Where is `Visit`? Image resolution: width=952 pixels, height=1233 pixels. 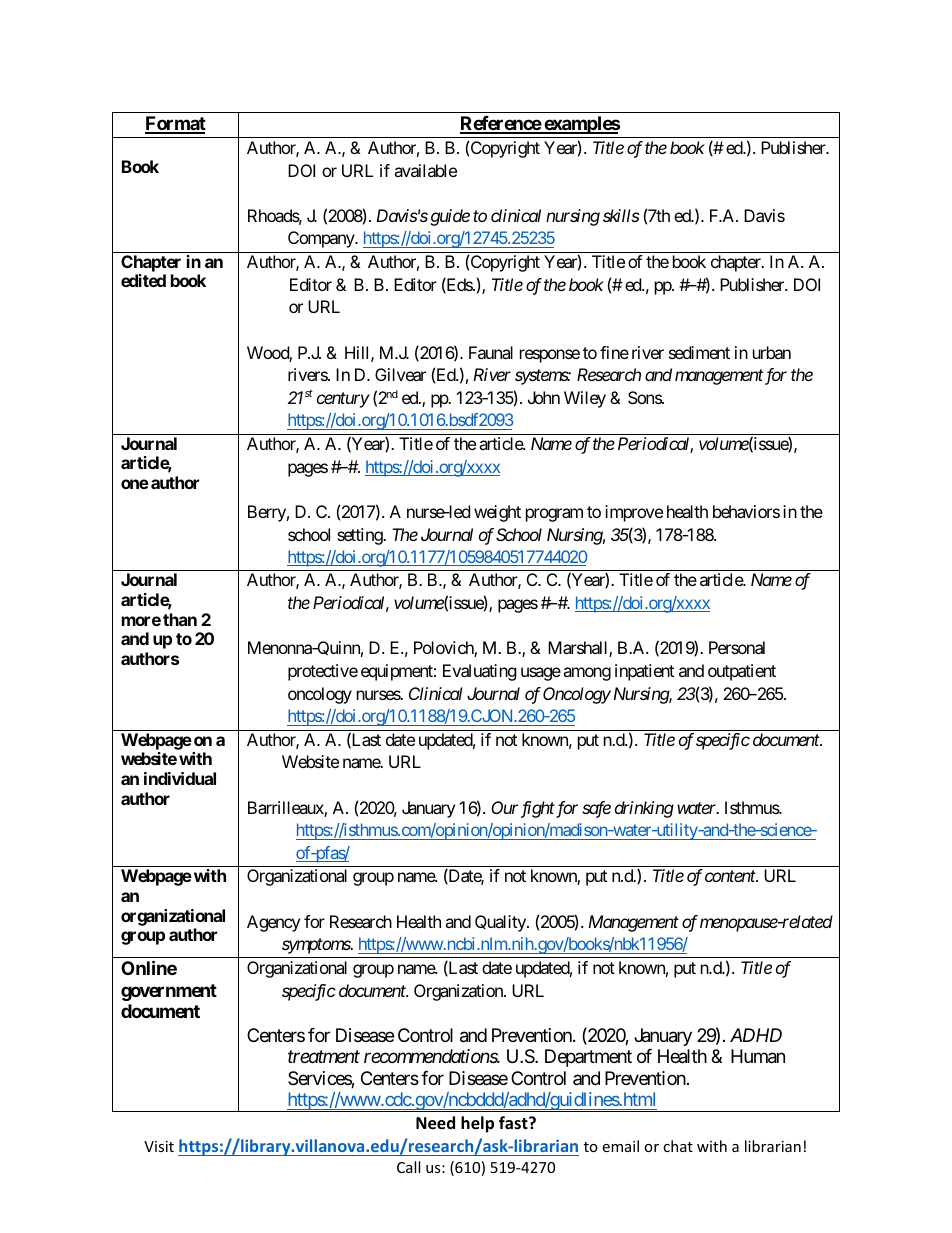
Visit is located at coordinates (159, 1146).
